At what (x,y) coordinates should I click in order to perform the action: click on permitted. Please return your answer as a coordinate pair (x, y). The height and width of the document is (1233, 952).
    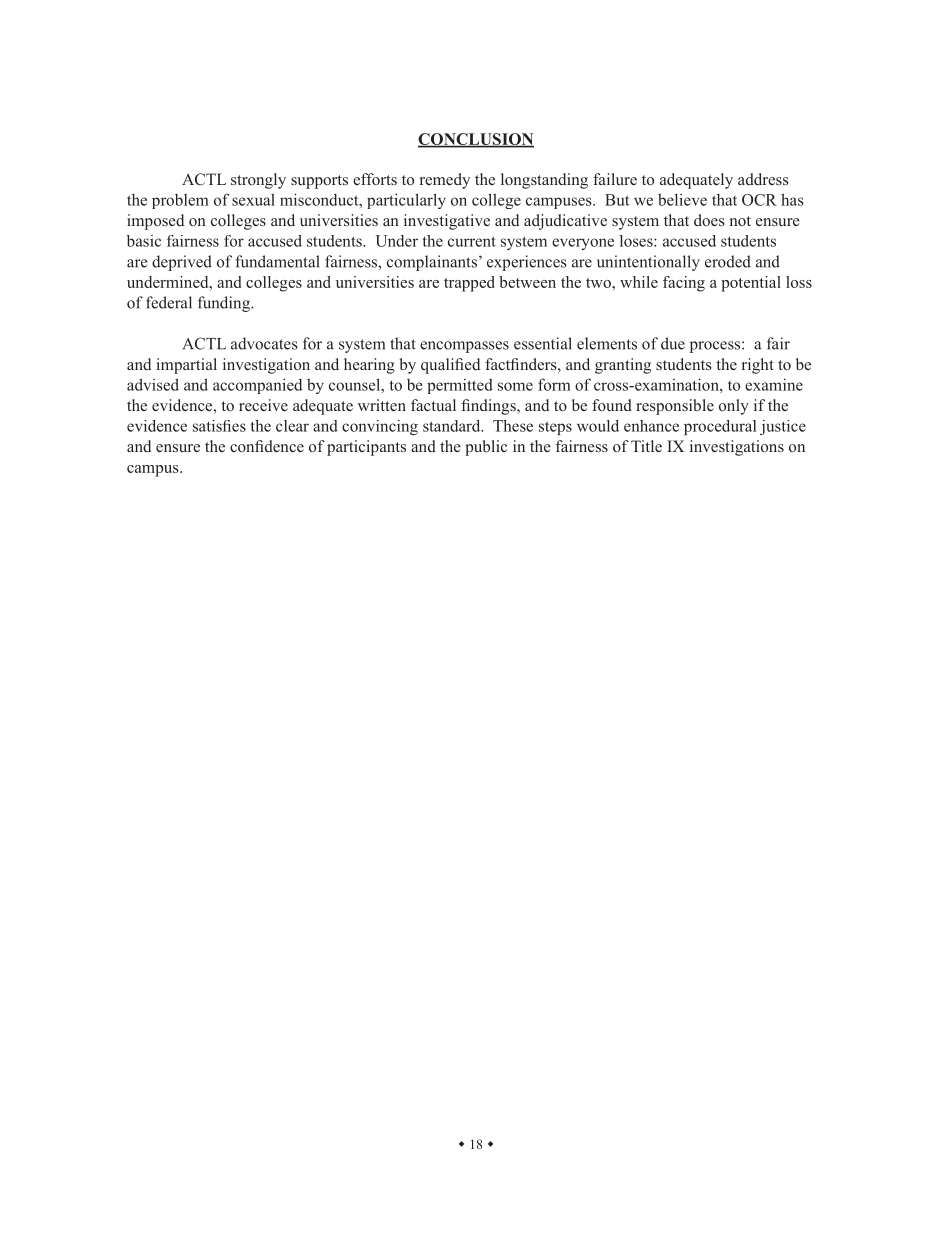
    Looking at the image, I should click on (460, 386).
